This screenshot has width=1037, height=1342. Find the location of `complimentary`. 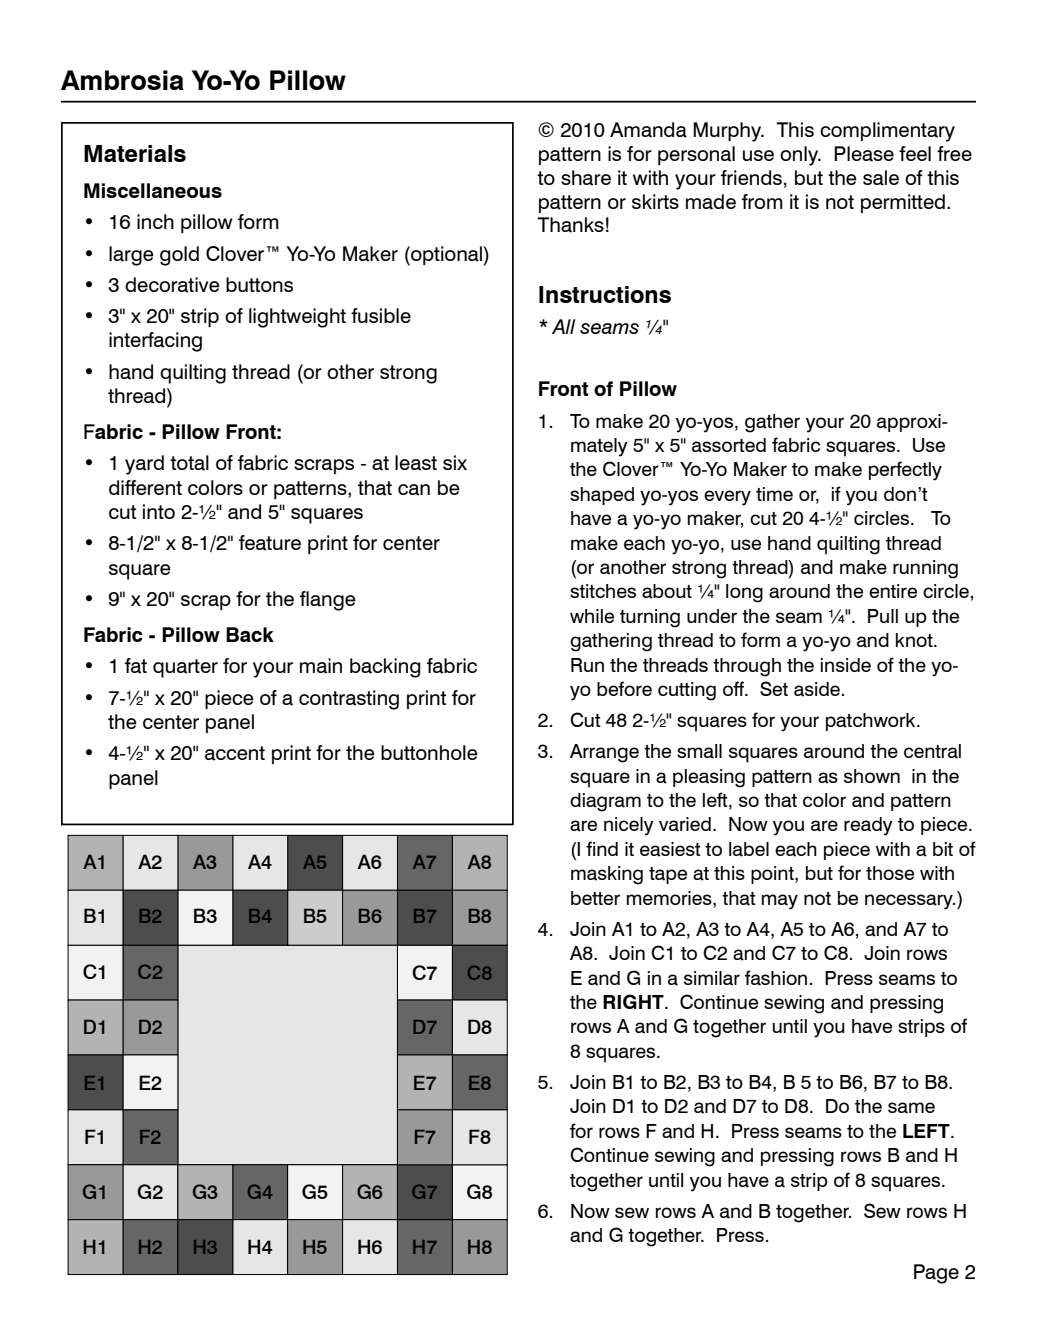

complimentary is located at coordinates (887, 132).
